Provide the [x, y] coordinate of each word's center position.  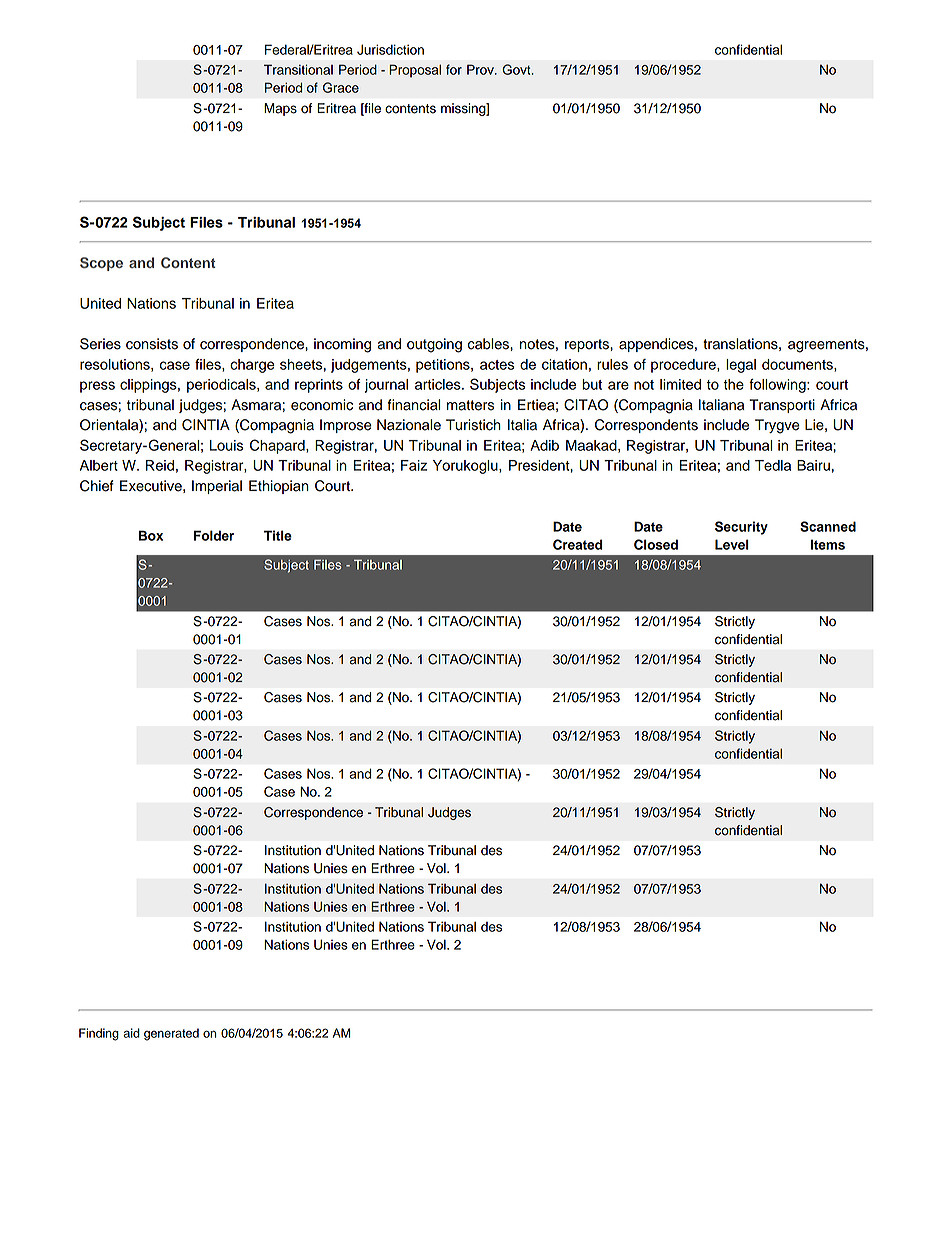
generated [171, 1034]
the [734, 384]
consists [152, 344]
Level [732, 544]
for [454, 69]
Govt [517, 69]
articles [439, 384]
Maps [280, 109]
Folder [214, 535]
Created [577, 544]
